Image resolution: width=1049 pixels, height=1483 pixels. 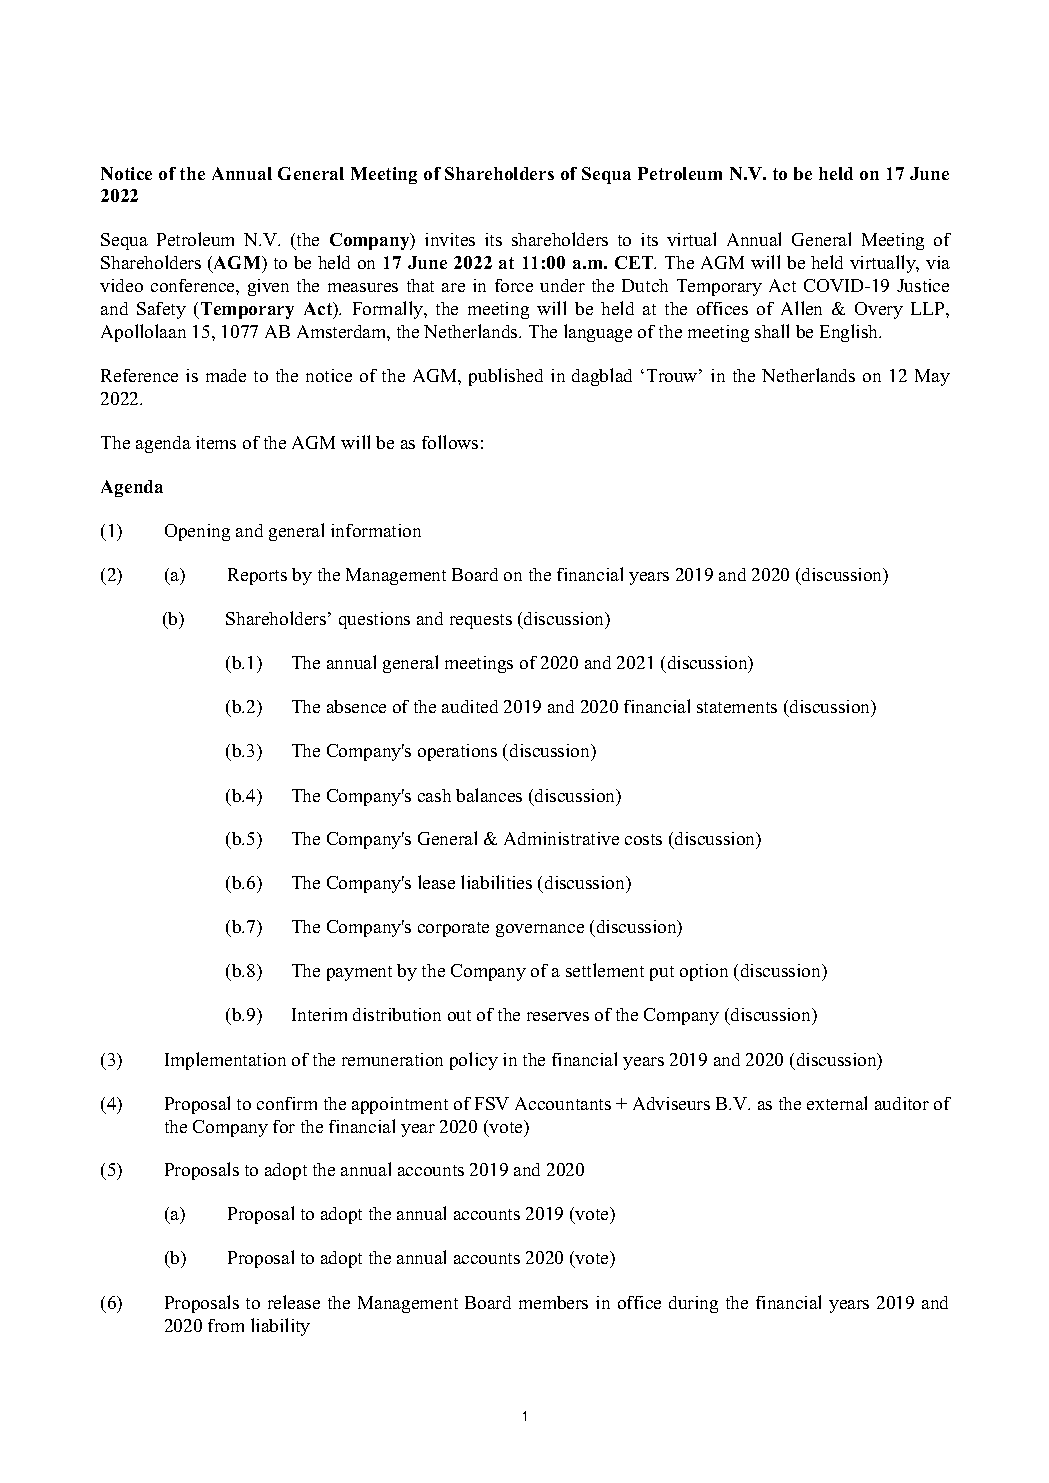 I want to click on force, so click(x=514, y=285).
